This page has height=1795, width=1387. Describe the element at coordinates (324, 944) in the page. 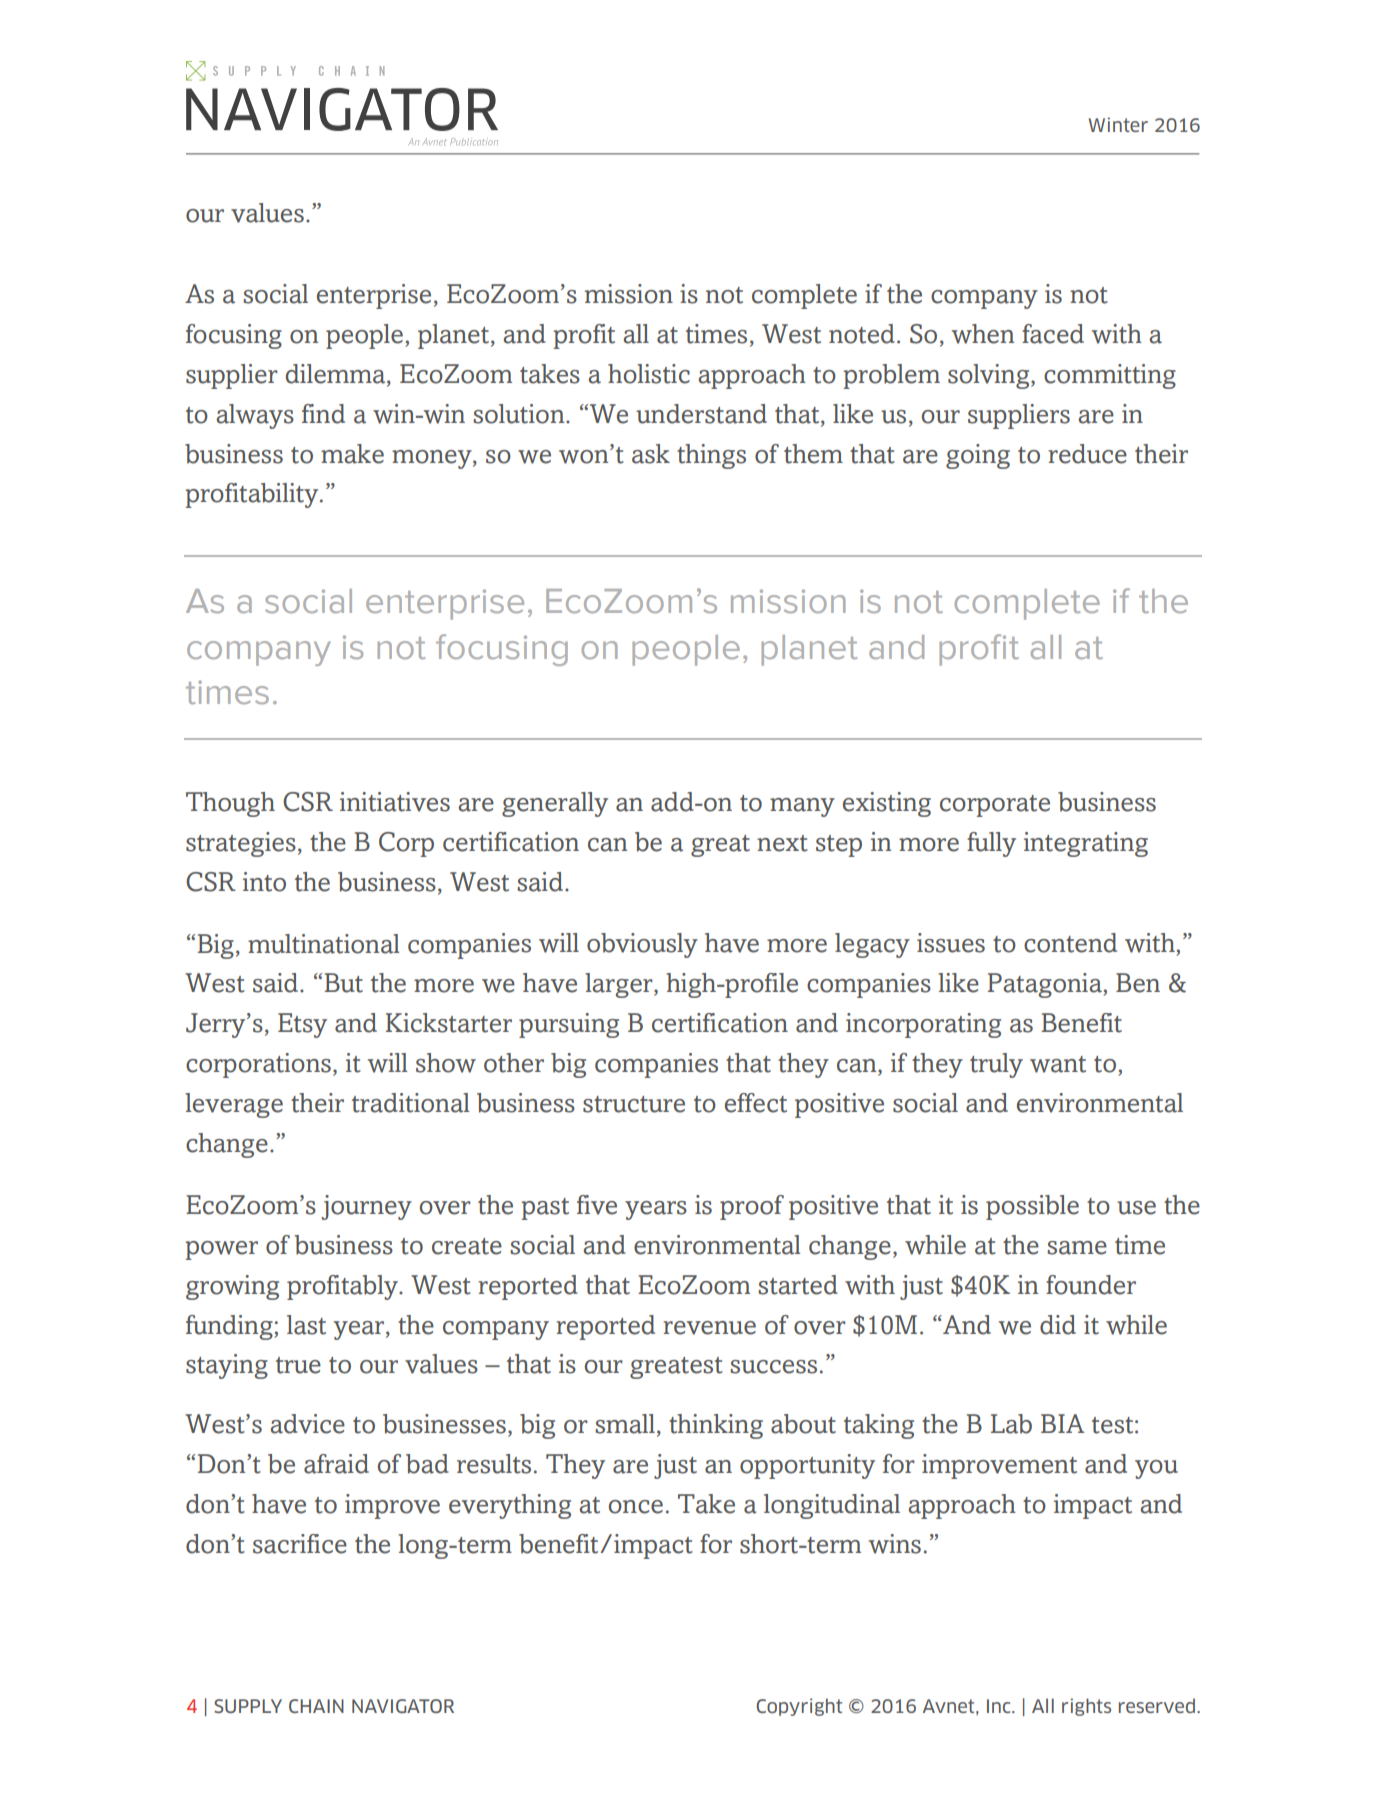

I see `multinational` at that location.
